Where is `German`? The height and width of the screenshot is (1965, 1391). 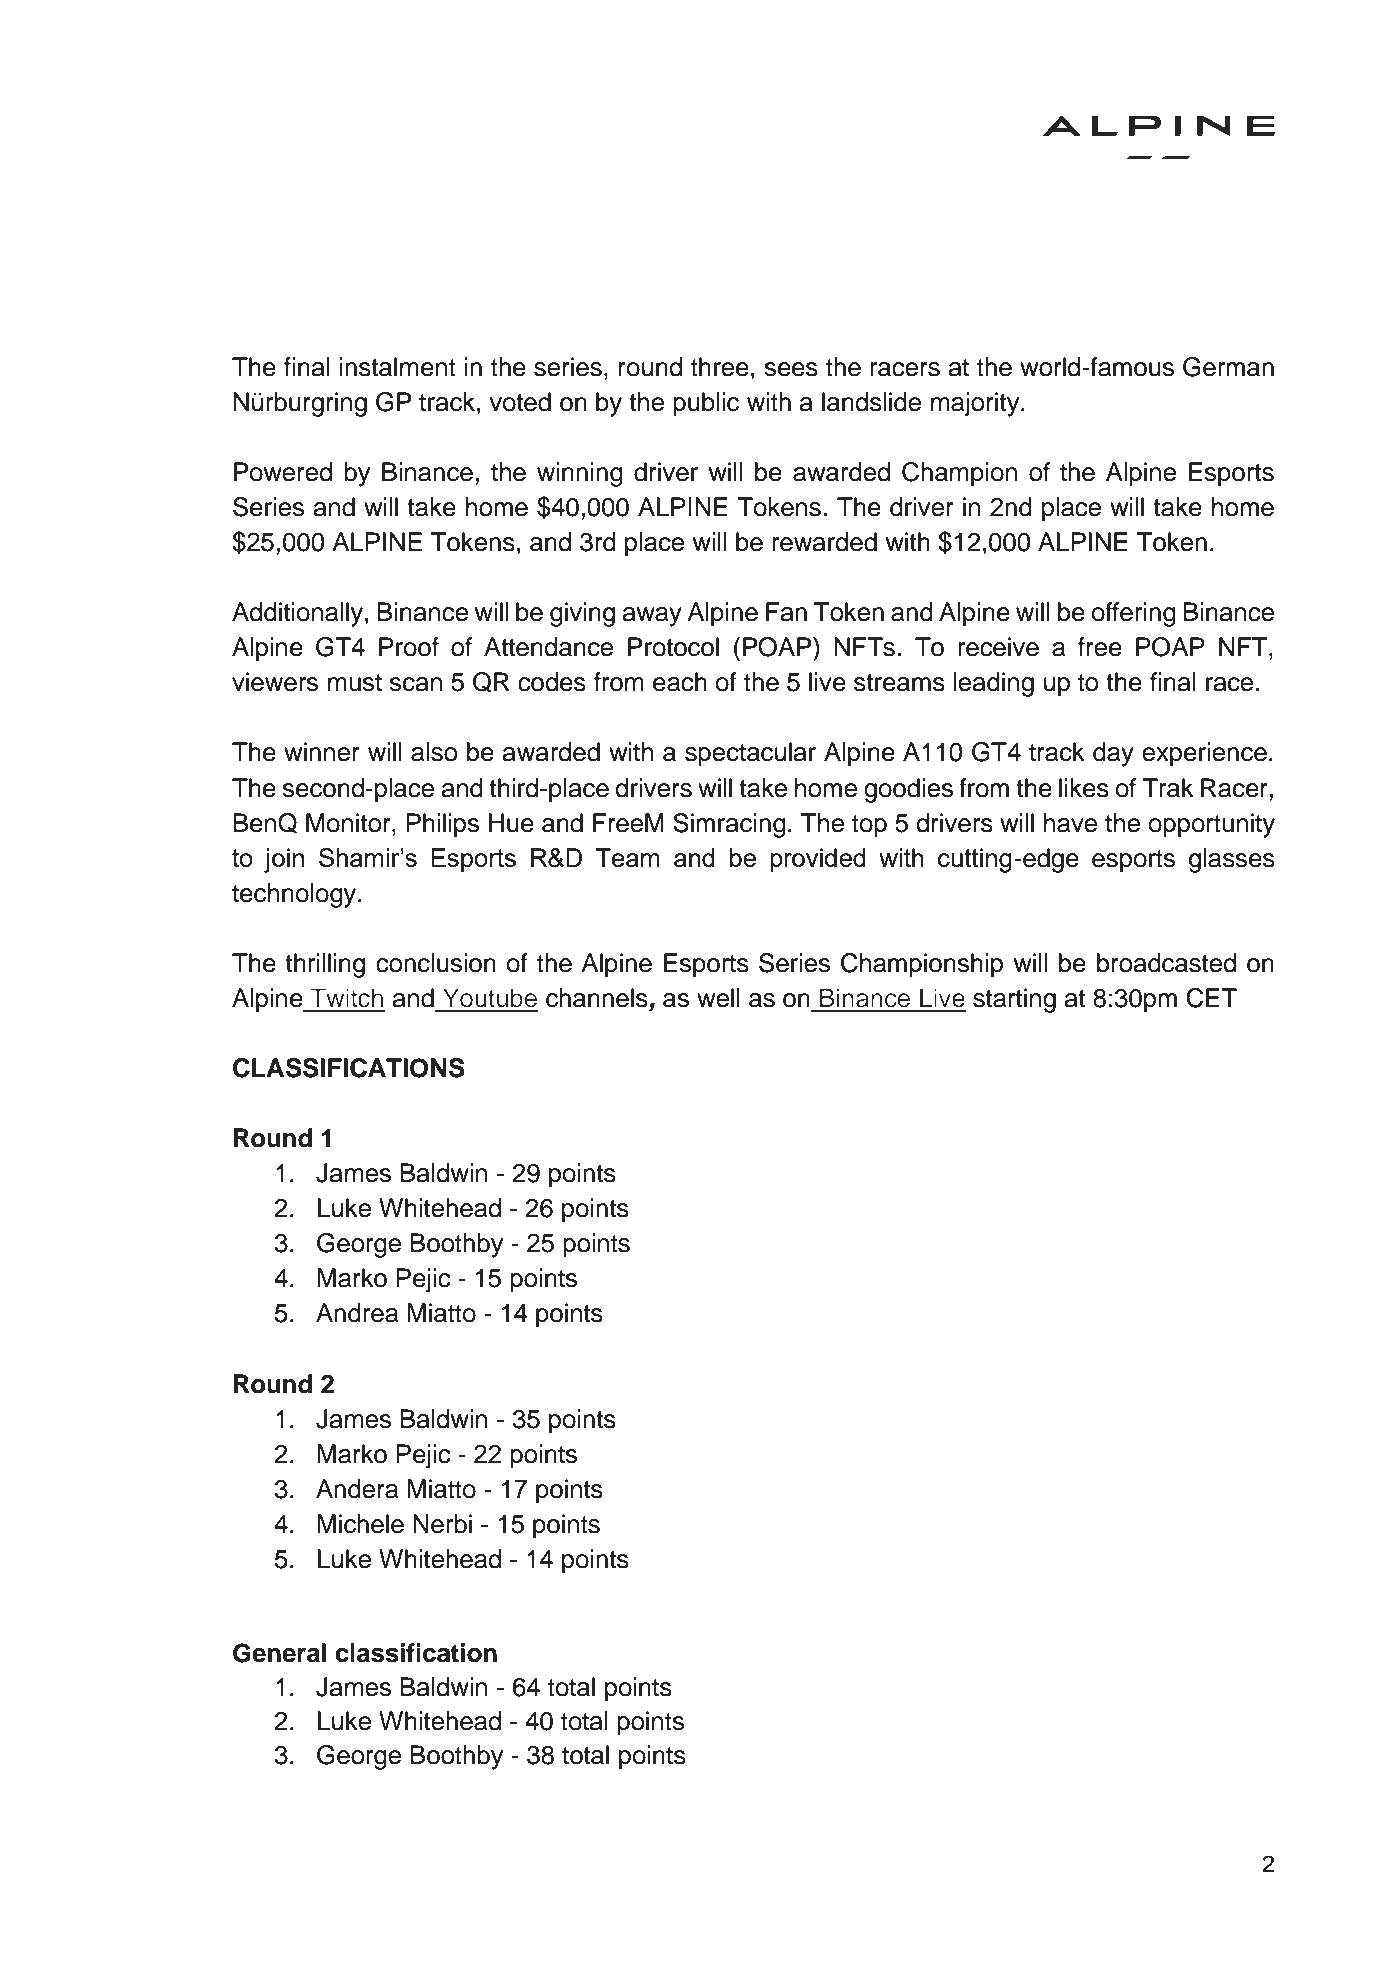
German is located at coordinates (1228, 367).
